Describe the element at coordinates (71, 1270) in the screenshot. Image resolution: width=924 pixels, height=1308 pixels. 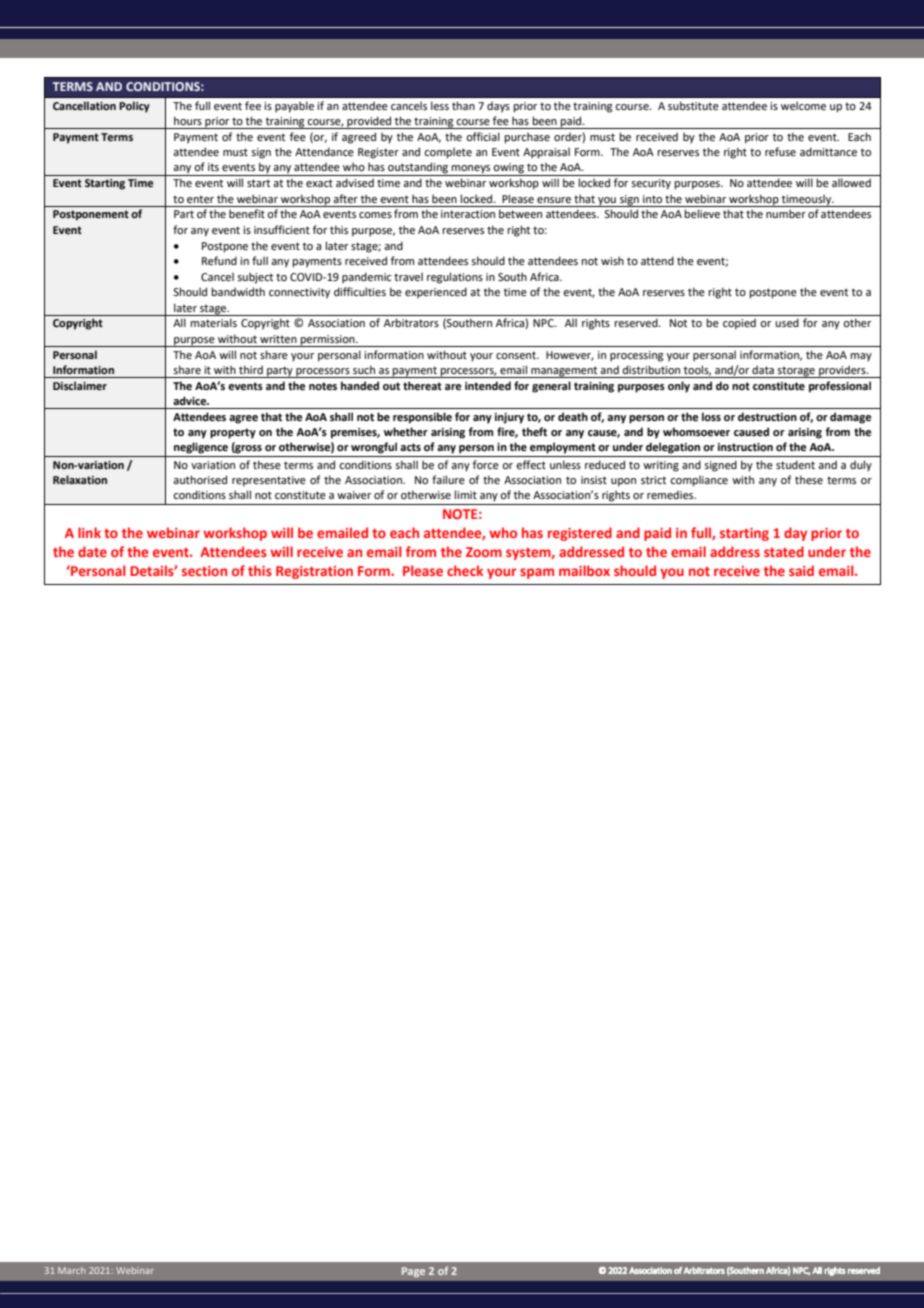
I see `March` at that location.
